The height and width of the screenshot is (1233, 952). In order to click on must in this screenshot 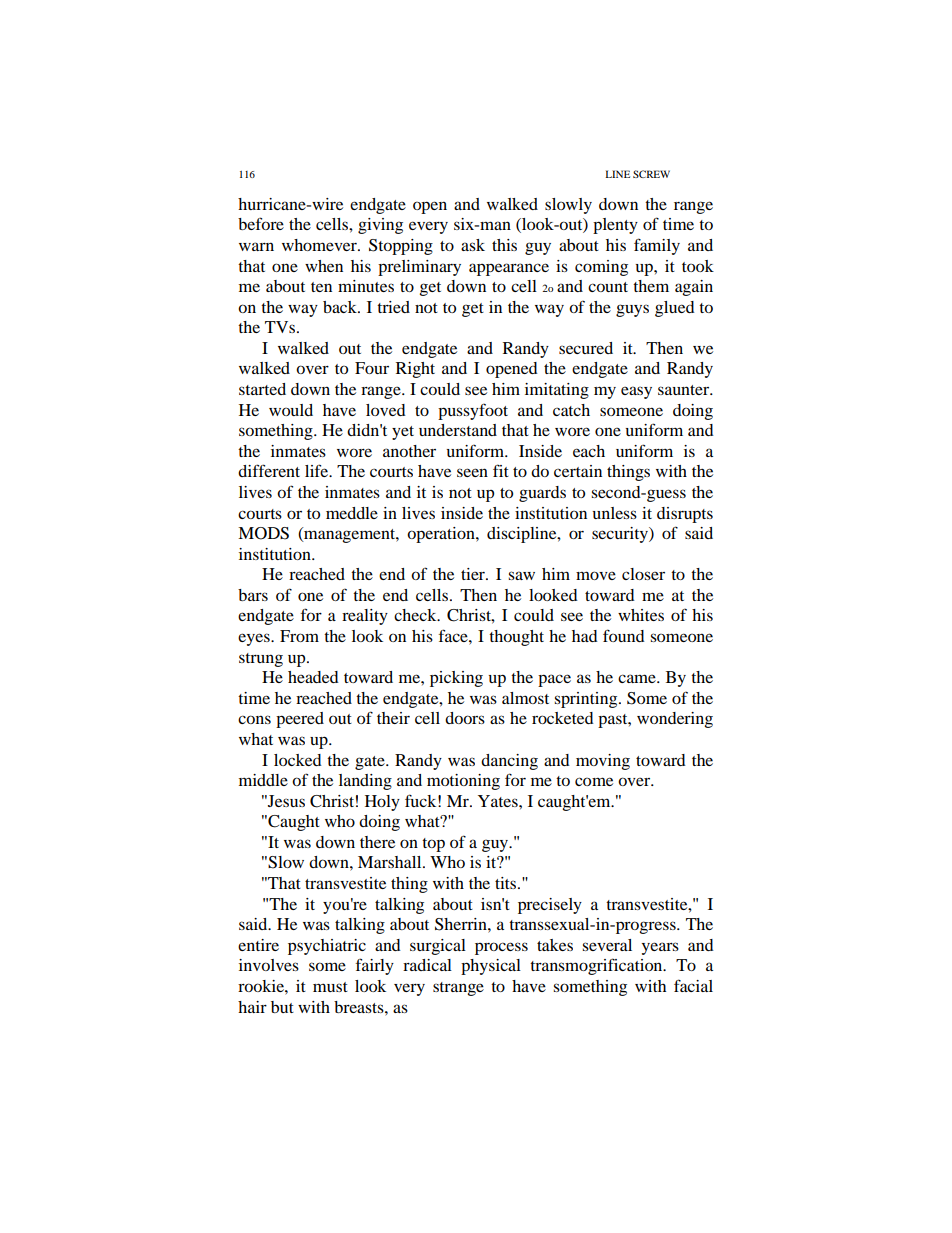, I will do `click(330, 987)`.
